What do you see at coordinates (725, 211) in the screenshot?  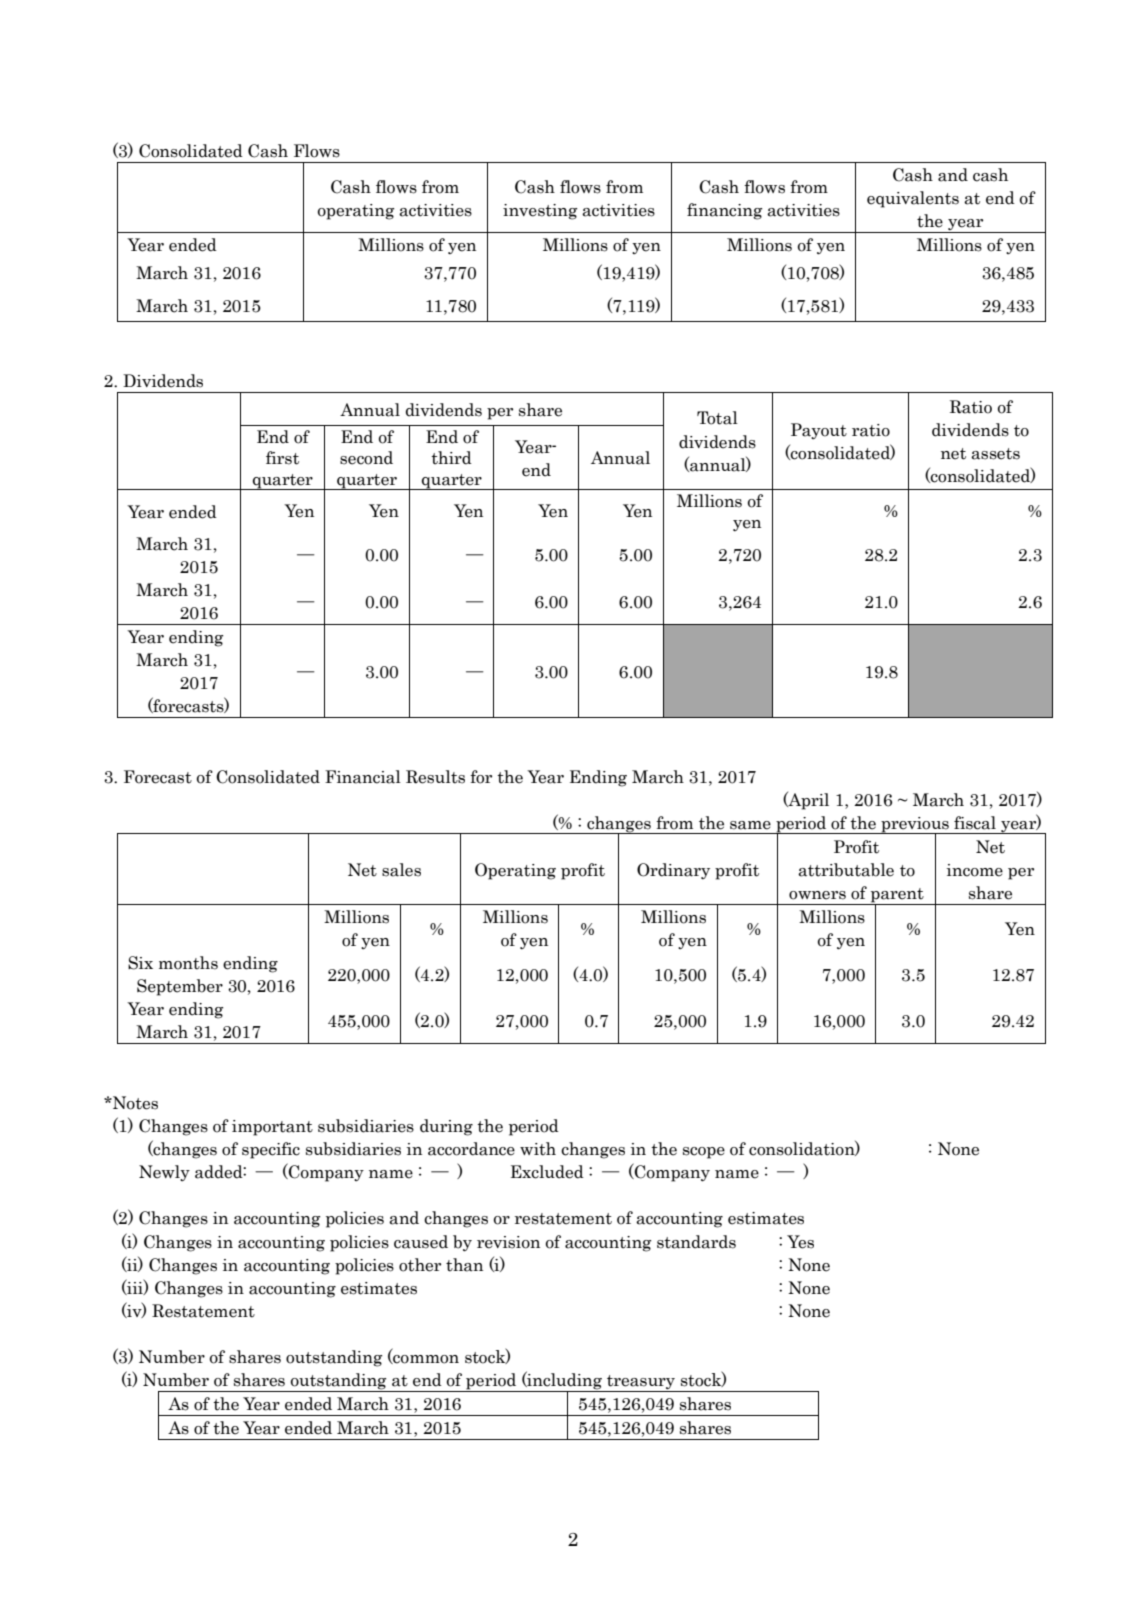 I see `financing` at bounding box center [725, 211].
